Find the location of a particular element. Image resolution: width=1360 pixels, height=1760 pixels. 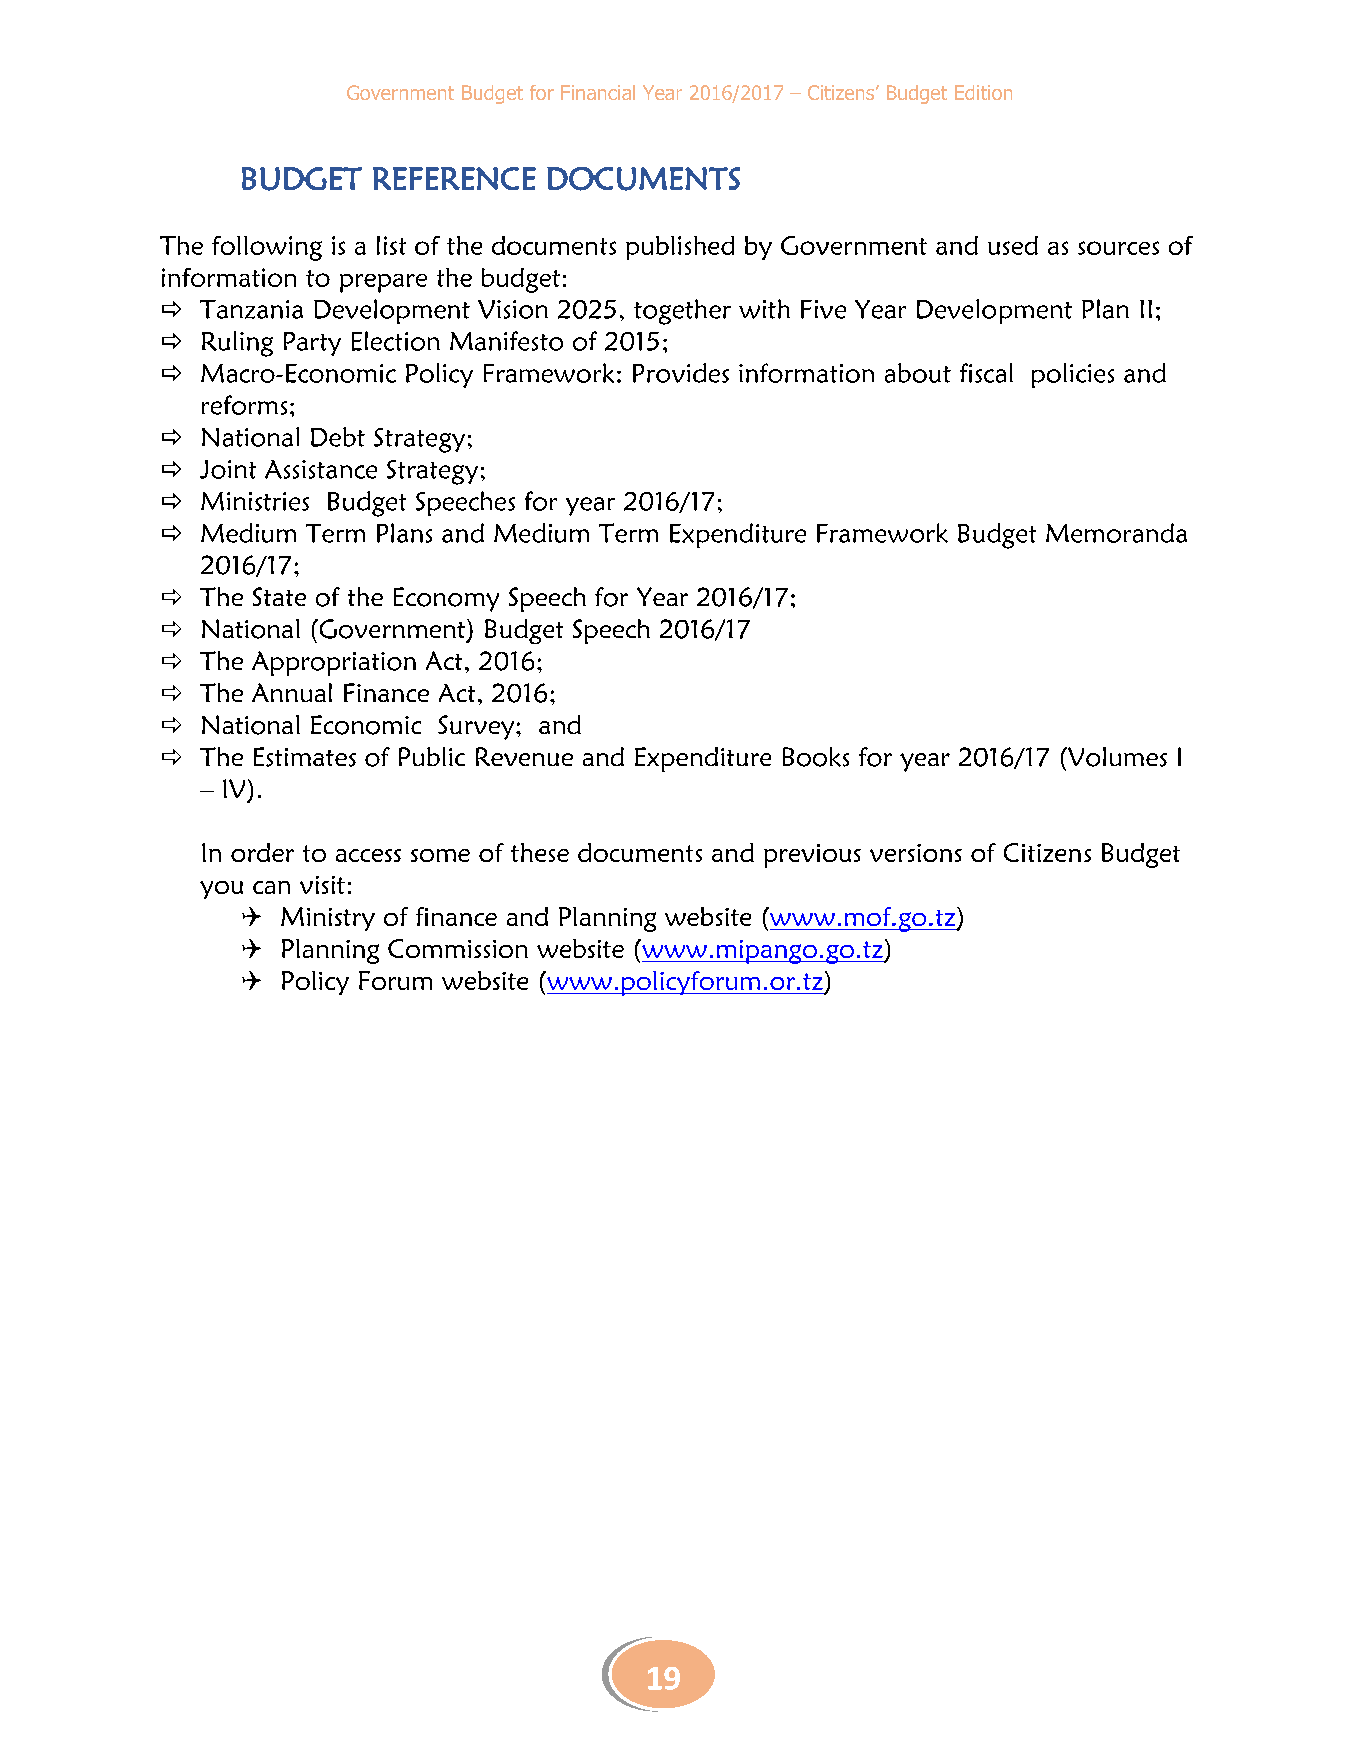

these is located at coordinates (540, 852).
